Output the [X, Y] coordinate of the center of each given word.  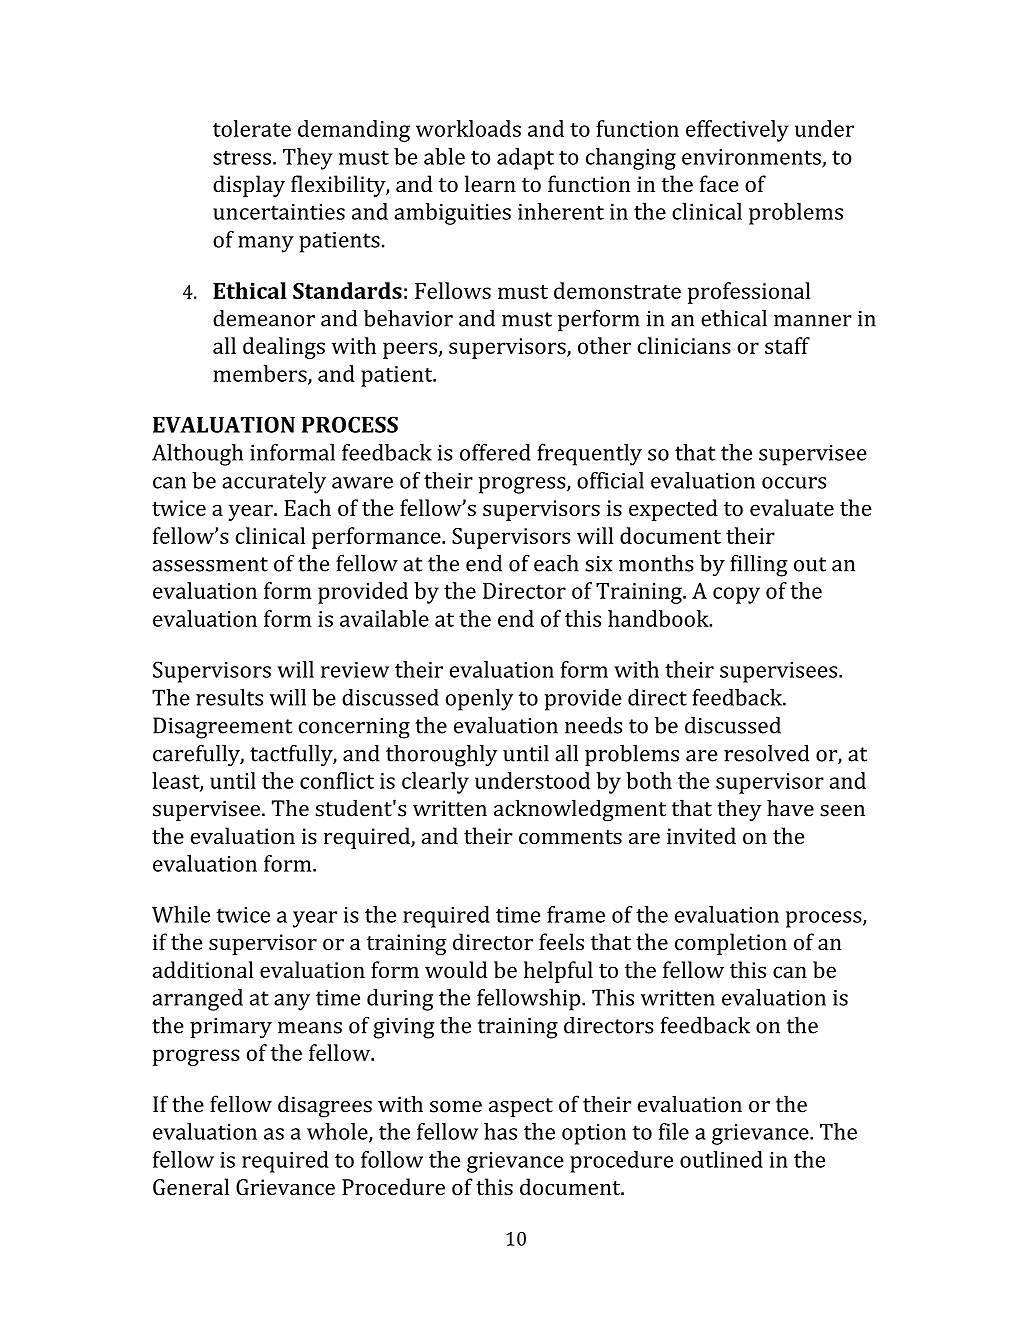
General [191, 1186]
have [790, 808]
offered [495, 452]
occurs [794, 483]
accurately [274, 483]
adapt [525, 159]
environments [752, 158]
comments [570, 837]
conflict [337, 780]
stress [242, 157]
